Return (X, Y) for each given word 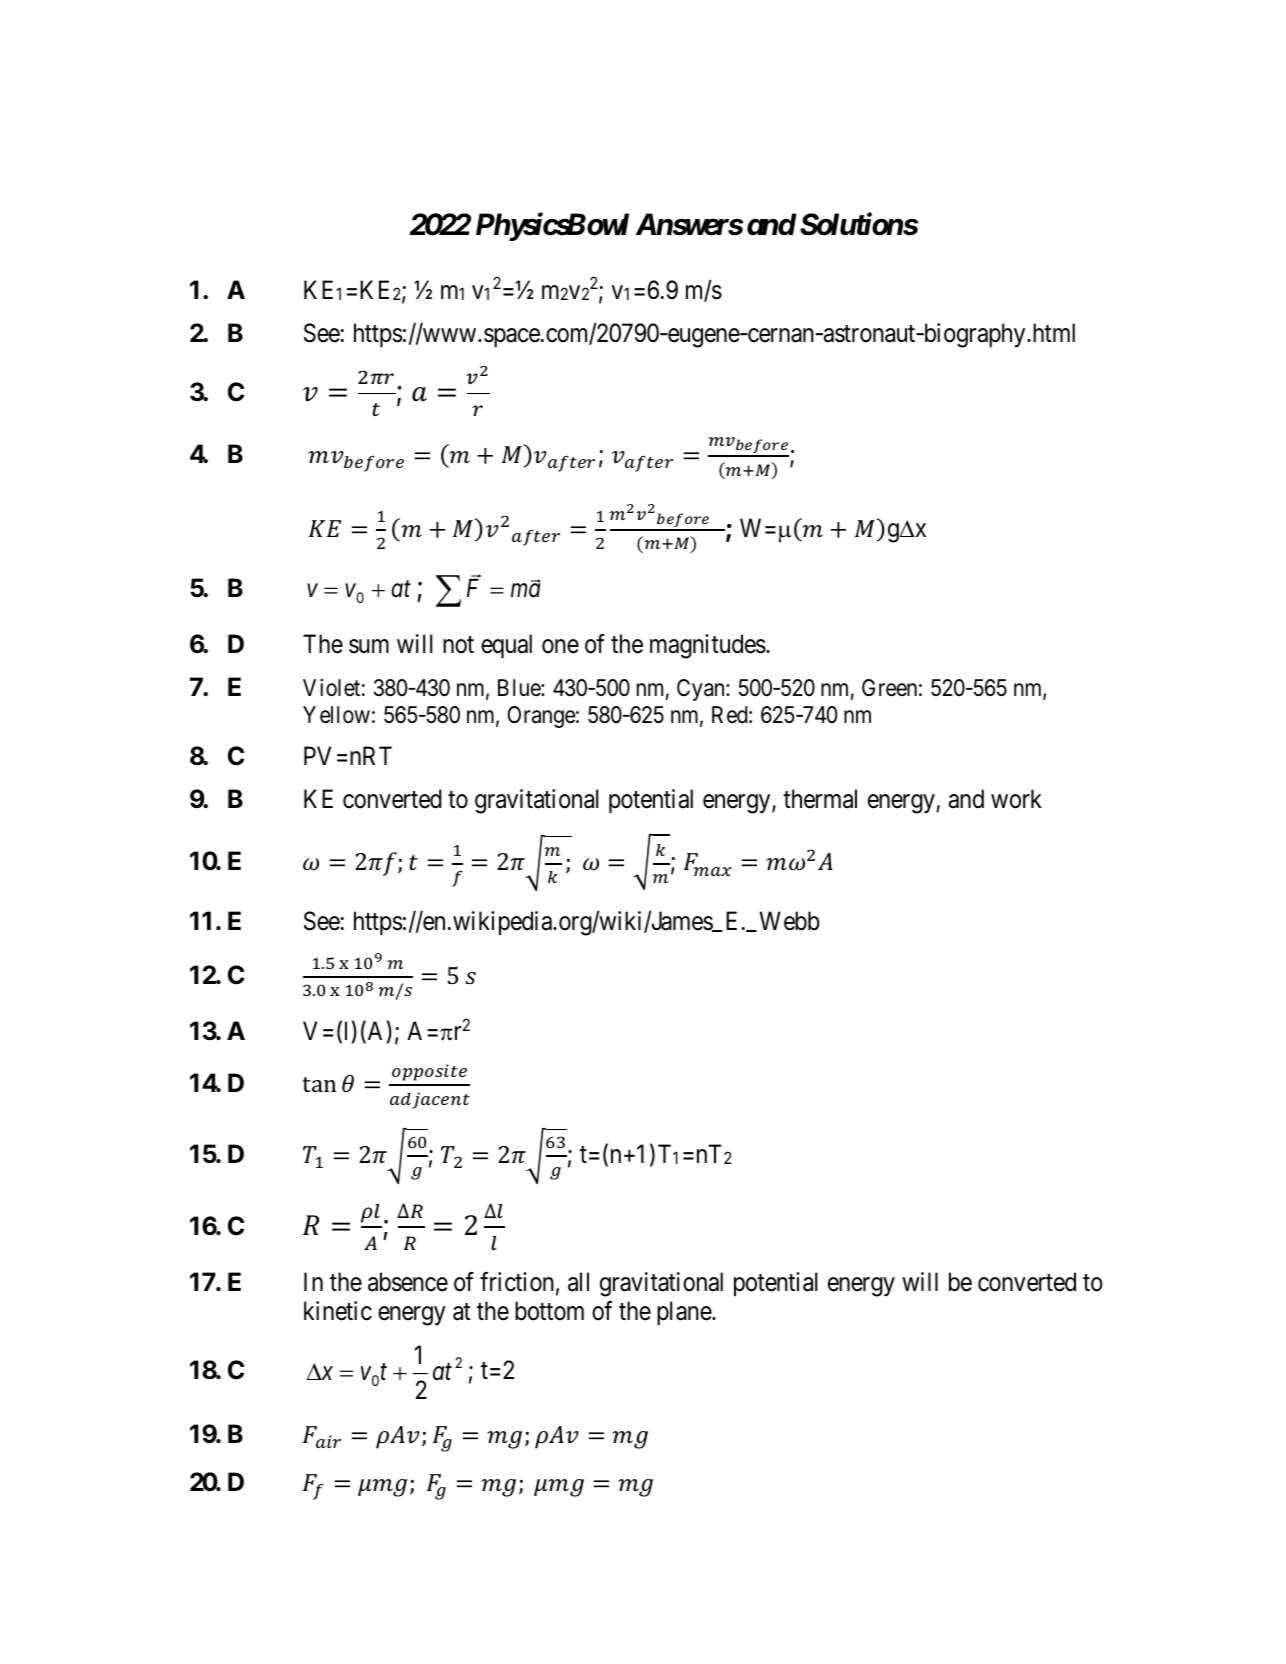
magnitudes (708, 646)
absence (408, 1282)
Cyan (702, 690)
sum (369, 646)
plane (685, 1313)
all (578, 1282)
